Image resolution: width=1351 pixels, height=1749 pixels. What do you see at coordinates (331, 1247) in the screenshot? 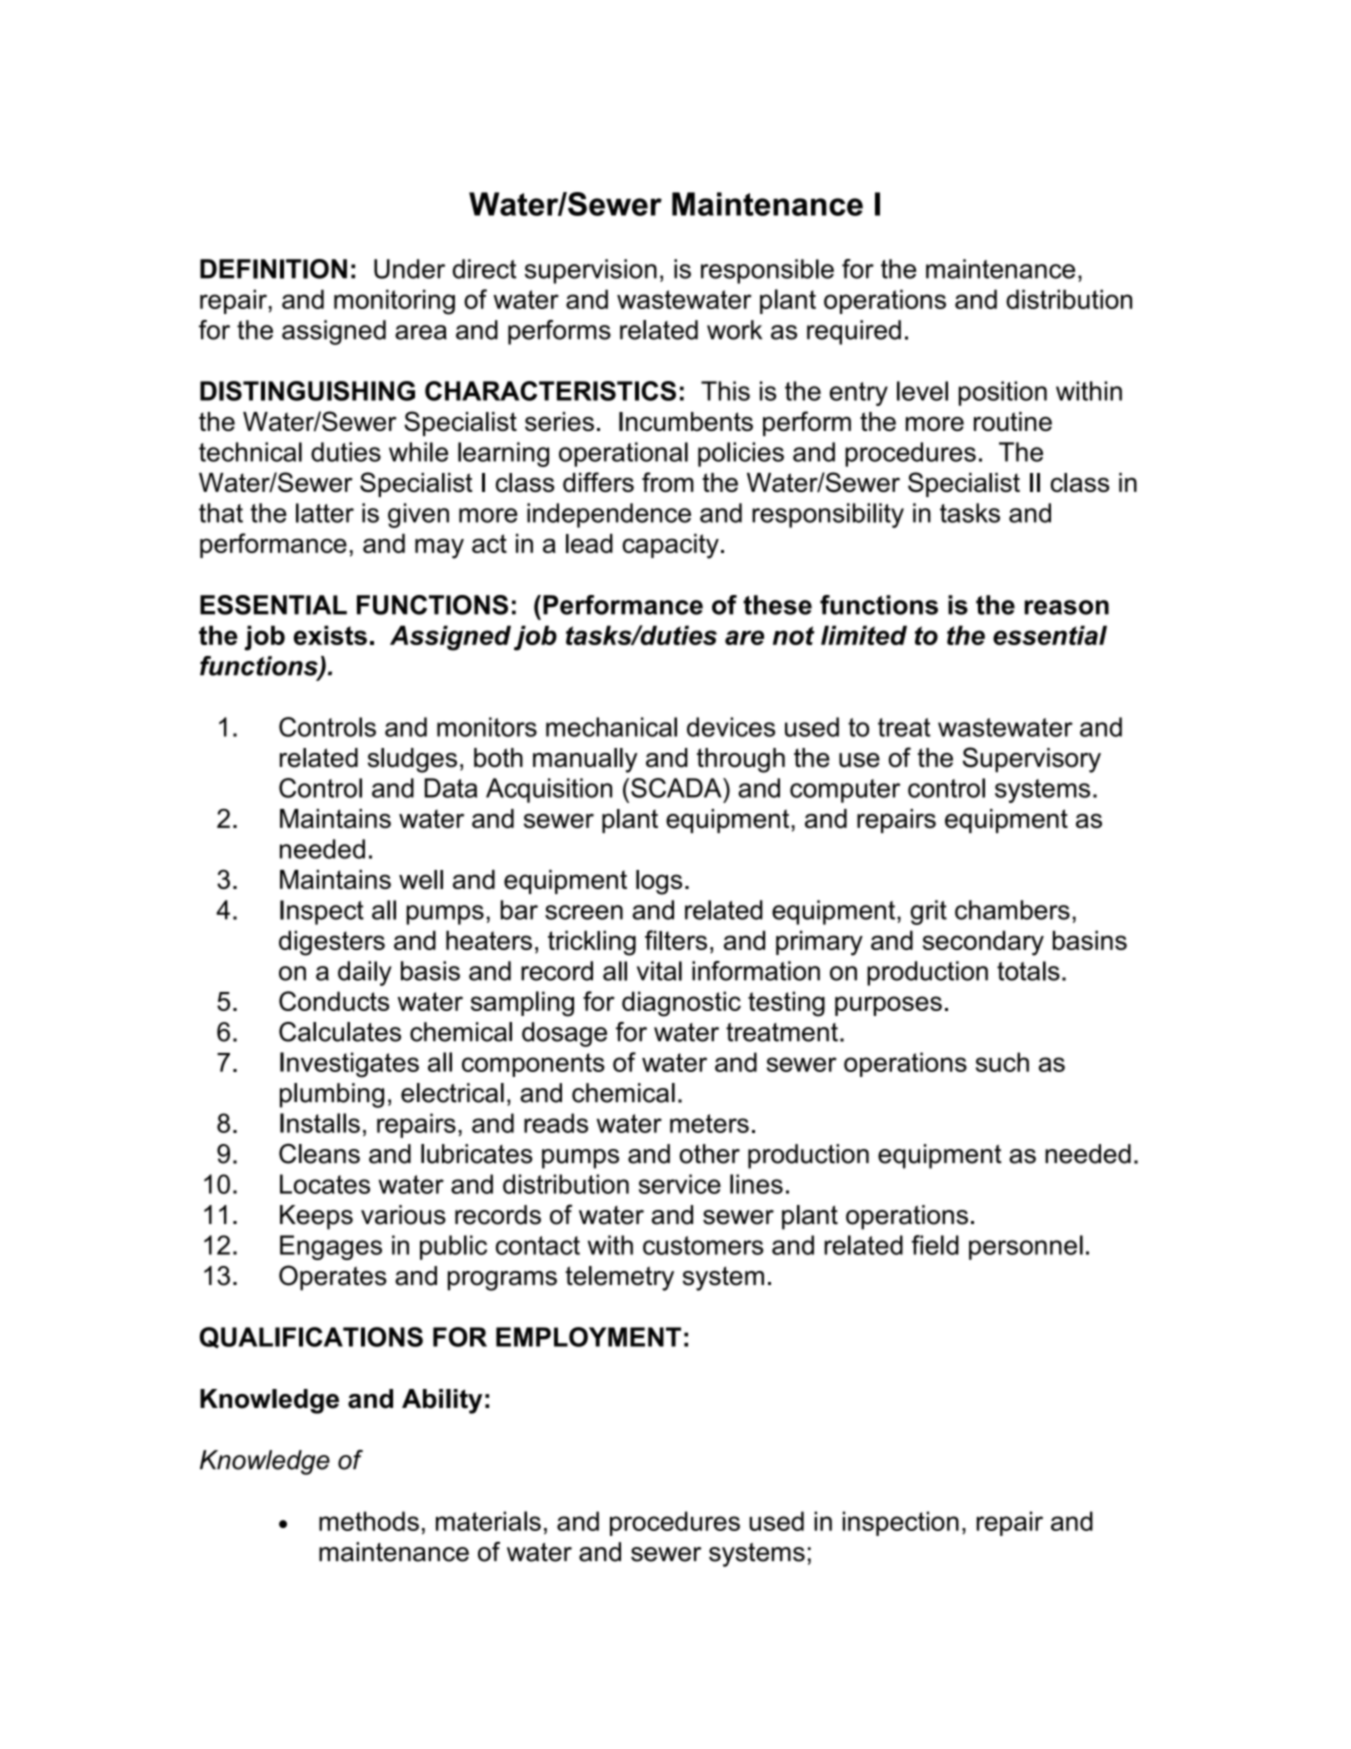
I see `Engages` at bounding box center [331, 1247].
